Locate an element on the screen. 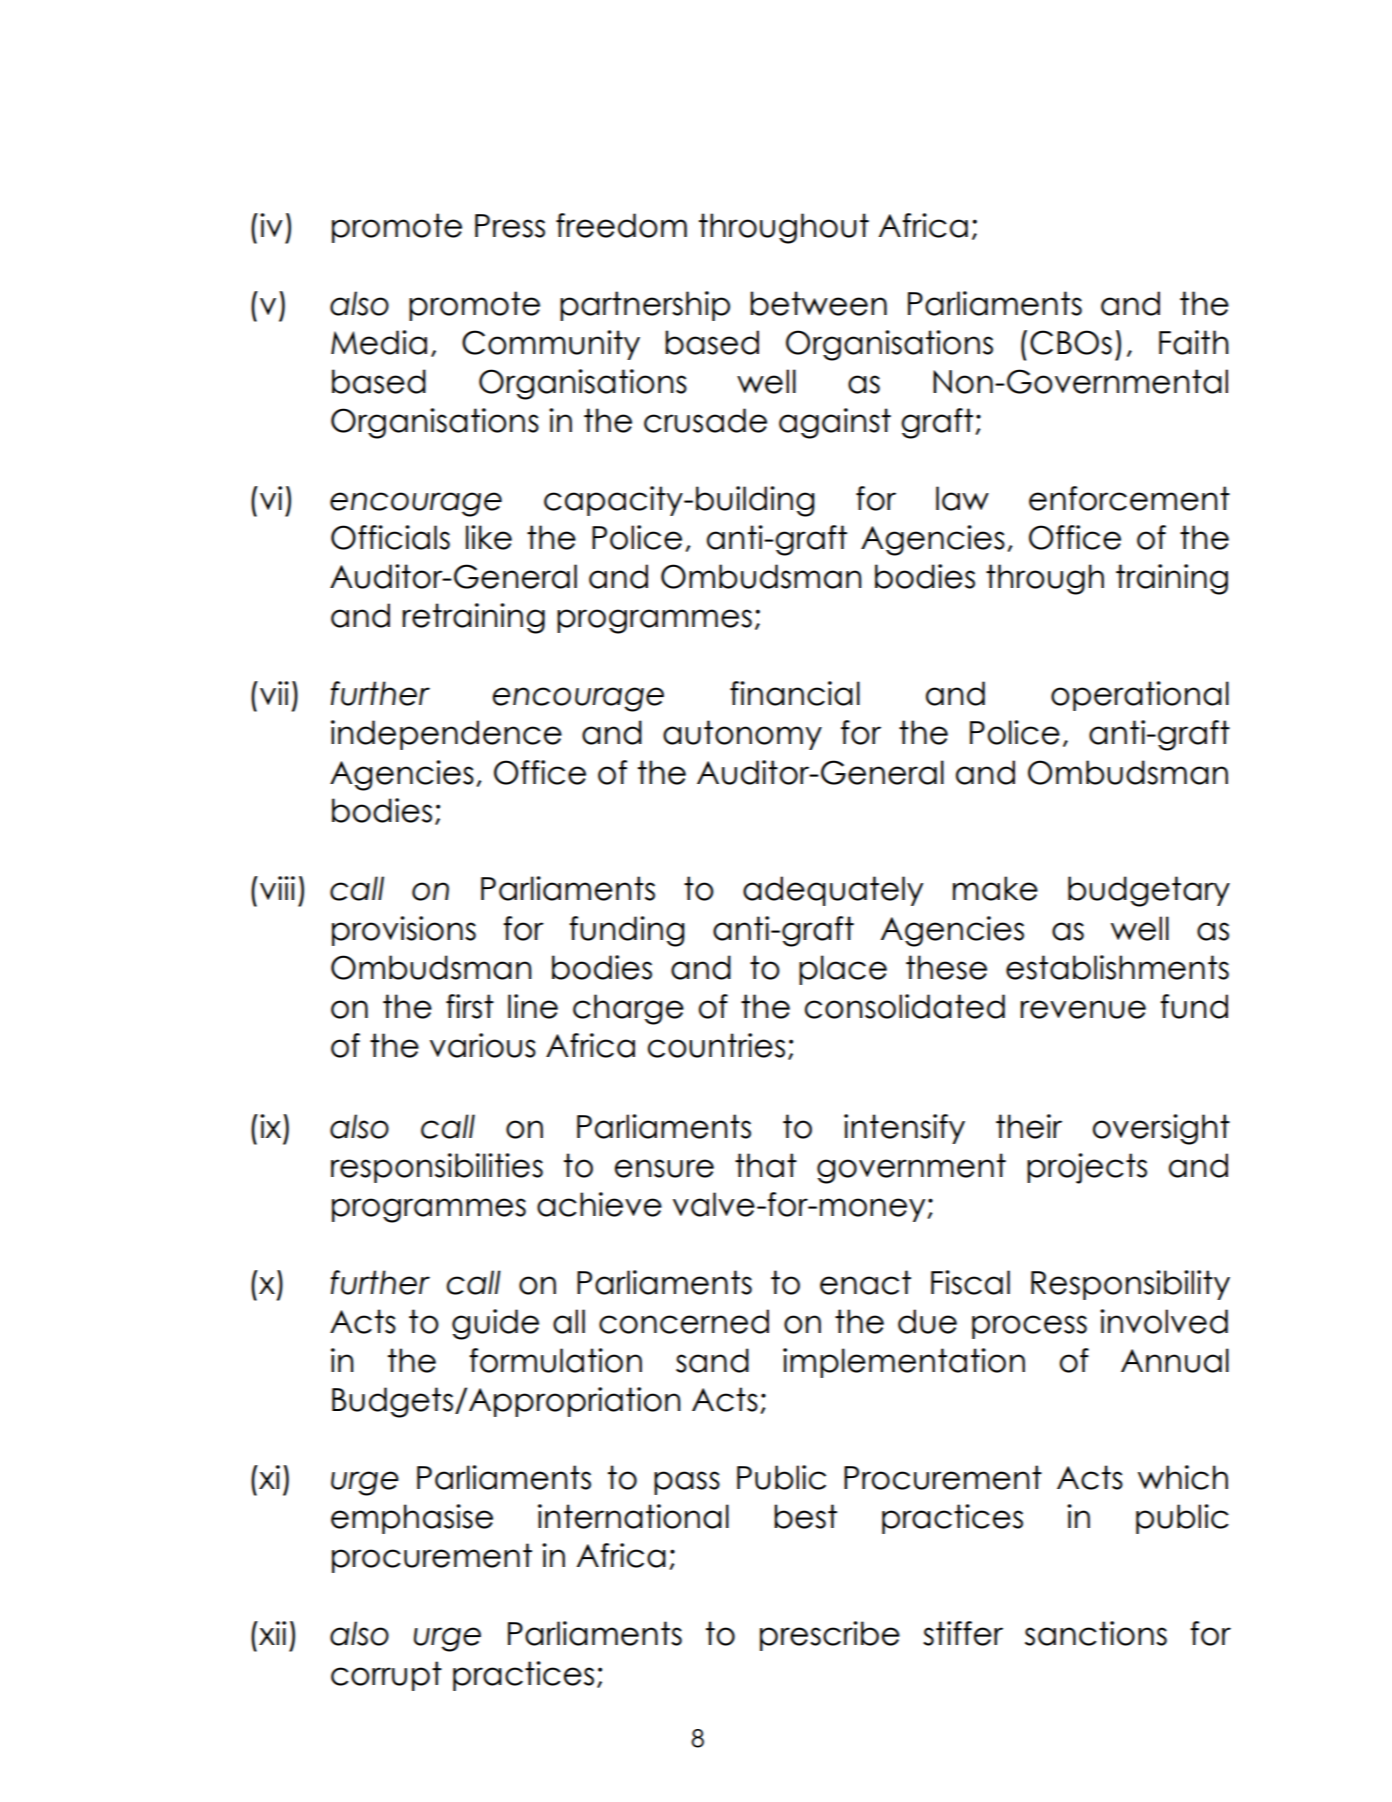  between is located at coordinates (818, 303).
